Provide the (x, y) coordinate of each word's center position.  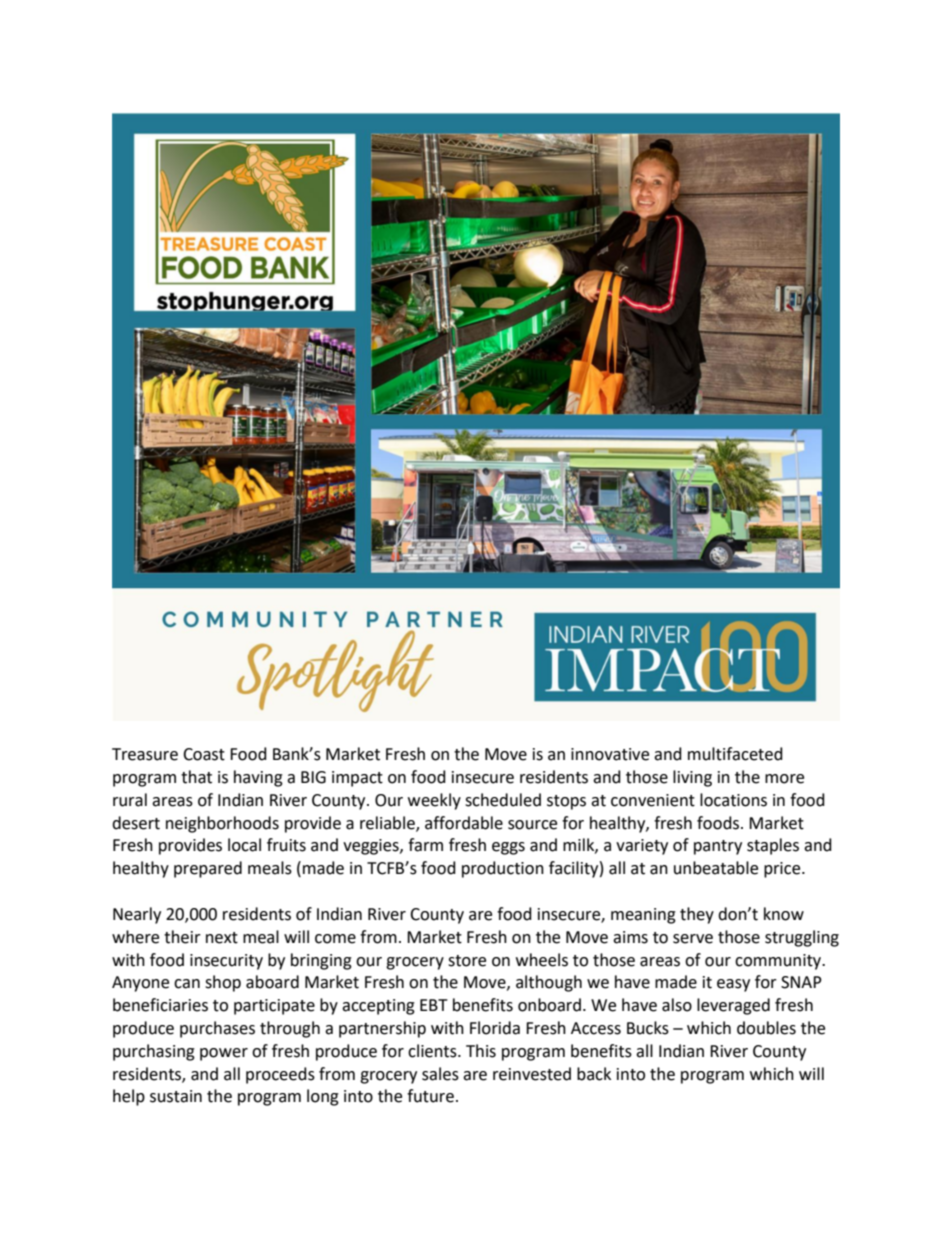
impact (357, 779)
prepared (208, 869)
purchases (217, 1029)
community (779, 962)
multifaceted (735, 754)
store (467, 961)
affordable (464, 823)
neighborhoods (222, 824)
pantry (718, 847)
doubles (766, 1028)
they (697, 915)
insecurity (226, 962)
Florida (495, 1028)
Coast (204, 754)
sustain (176, 1096)
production (503, 869)
